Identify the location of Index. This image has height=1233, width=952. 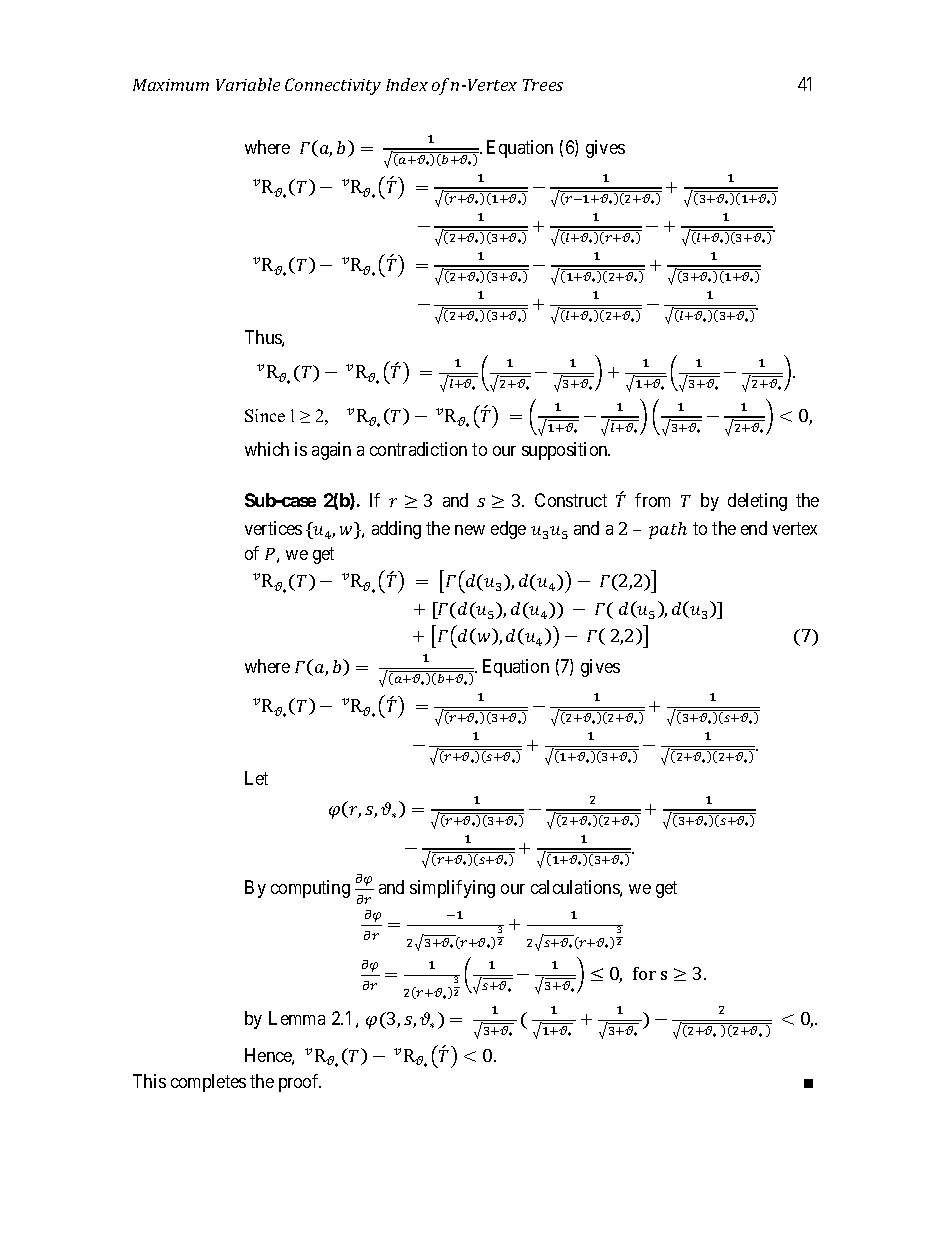
(407, 84).
